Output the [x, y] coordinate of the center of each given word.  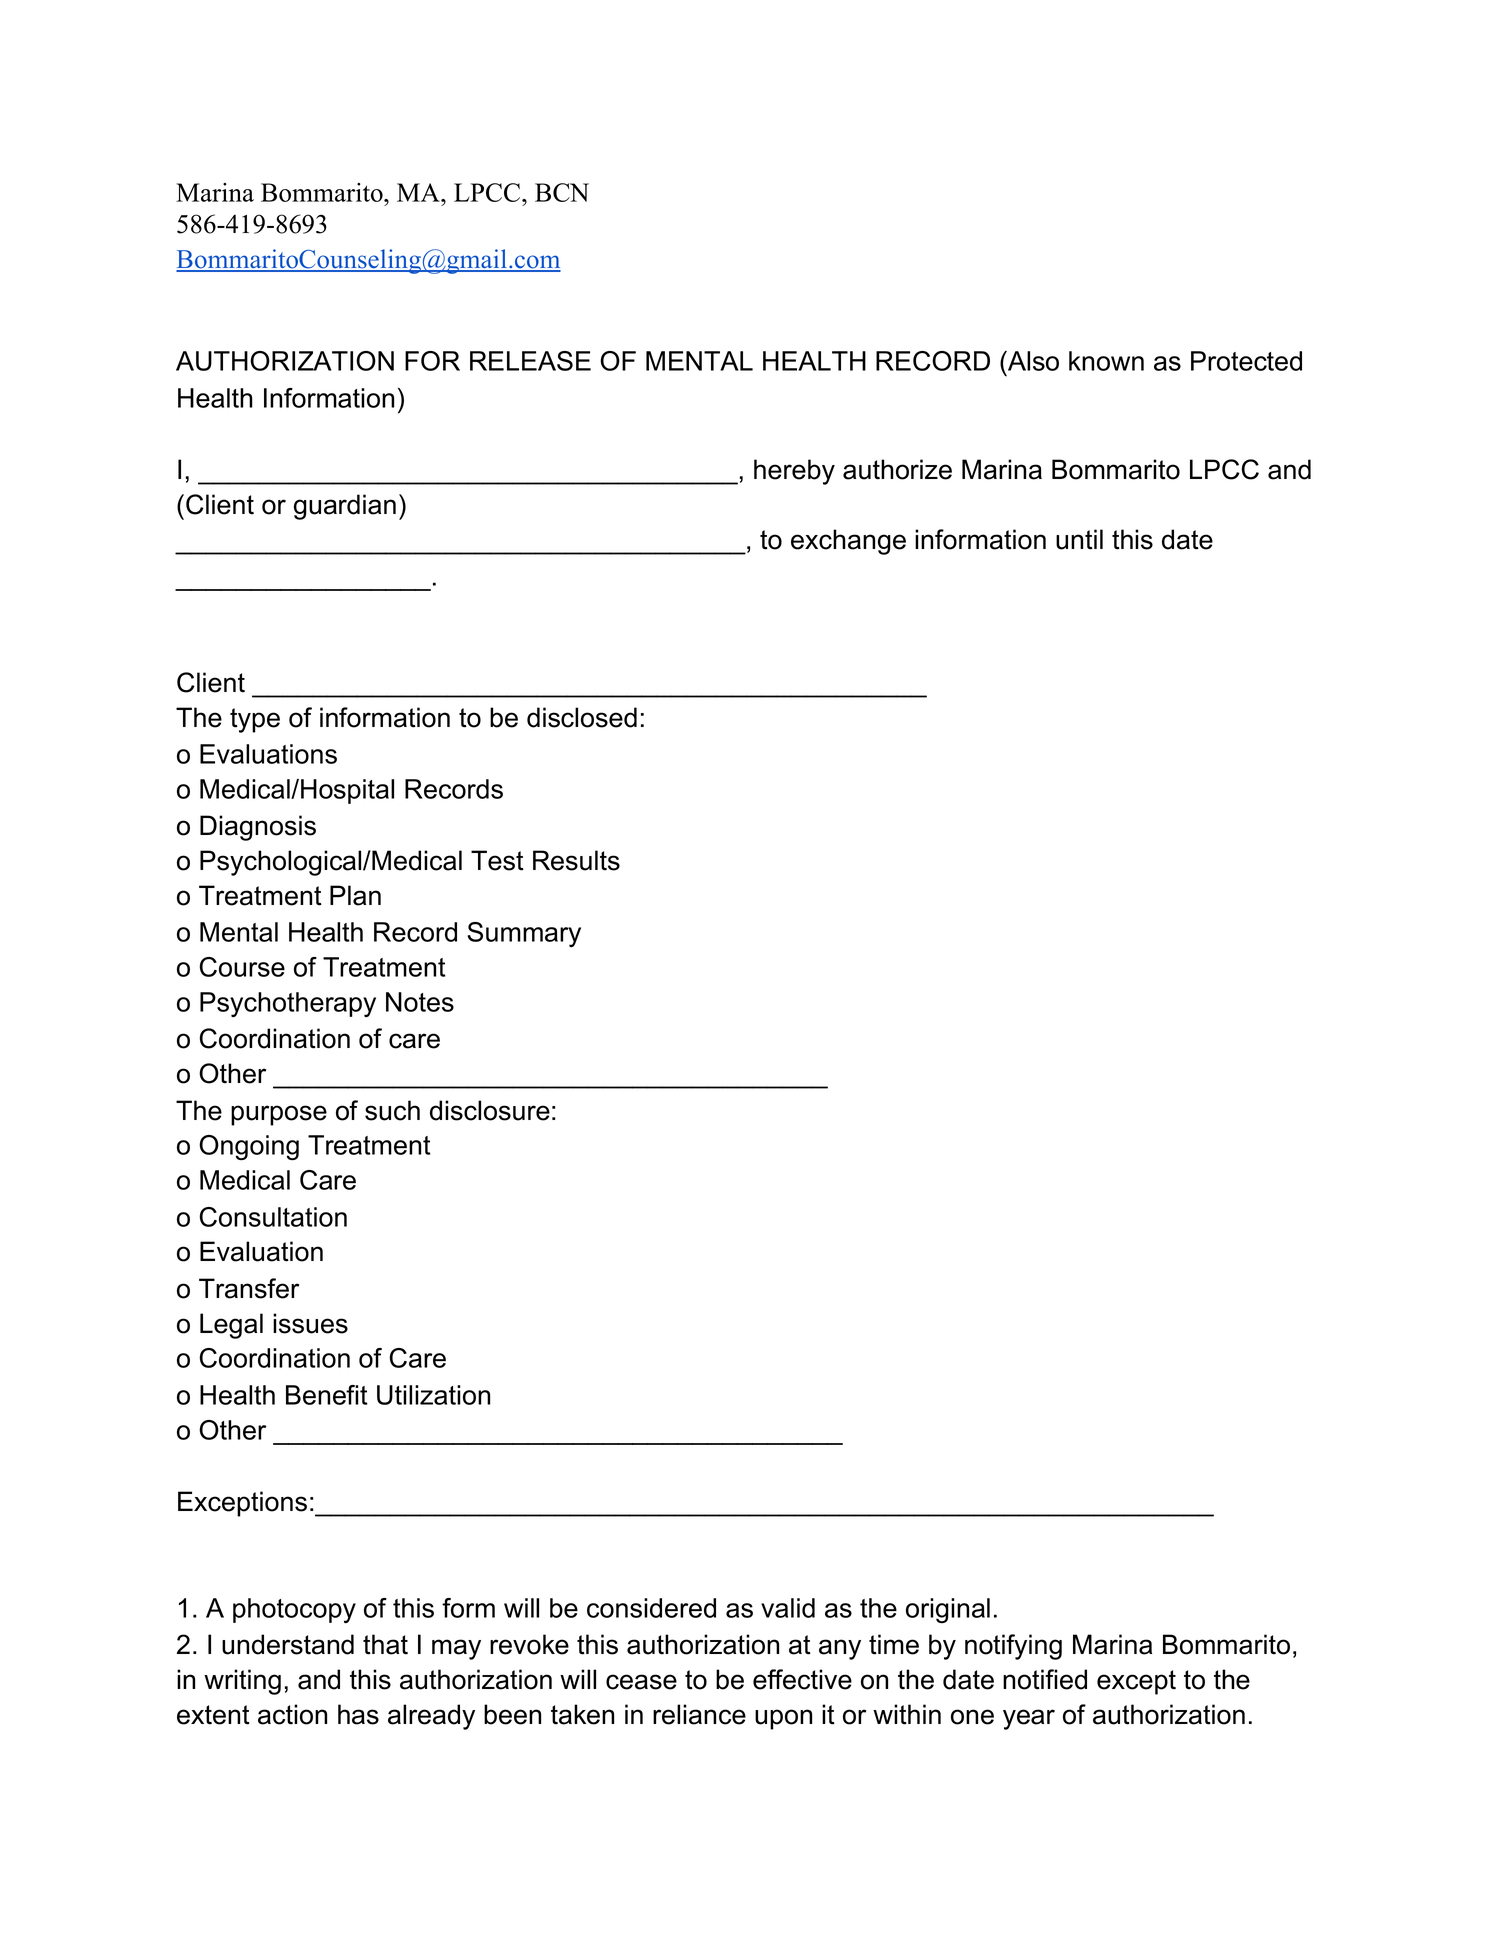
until [1079, 539]
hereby [794, 472]
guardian [345, 507]
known [1106, 361]
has [358, 1714]
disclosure [490, 1110]
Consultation [273, 1217]
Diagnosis [258, 828]
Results [576, 860]
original [948, 1610]
